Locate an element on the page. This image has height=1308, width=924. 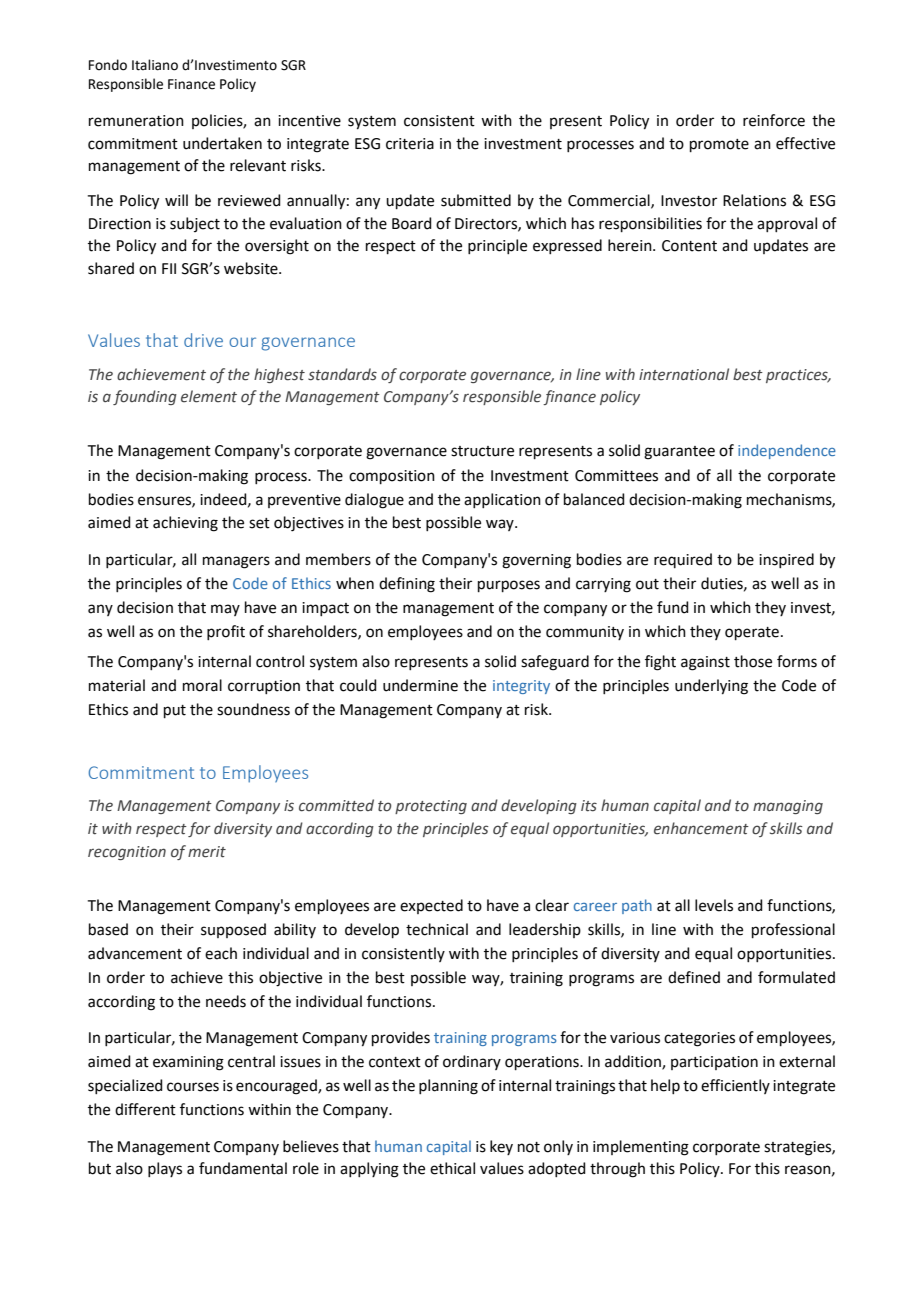
may is located at coordinates (225, 610).
